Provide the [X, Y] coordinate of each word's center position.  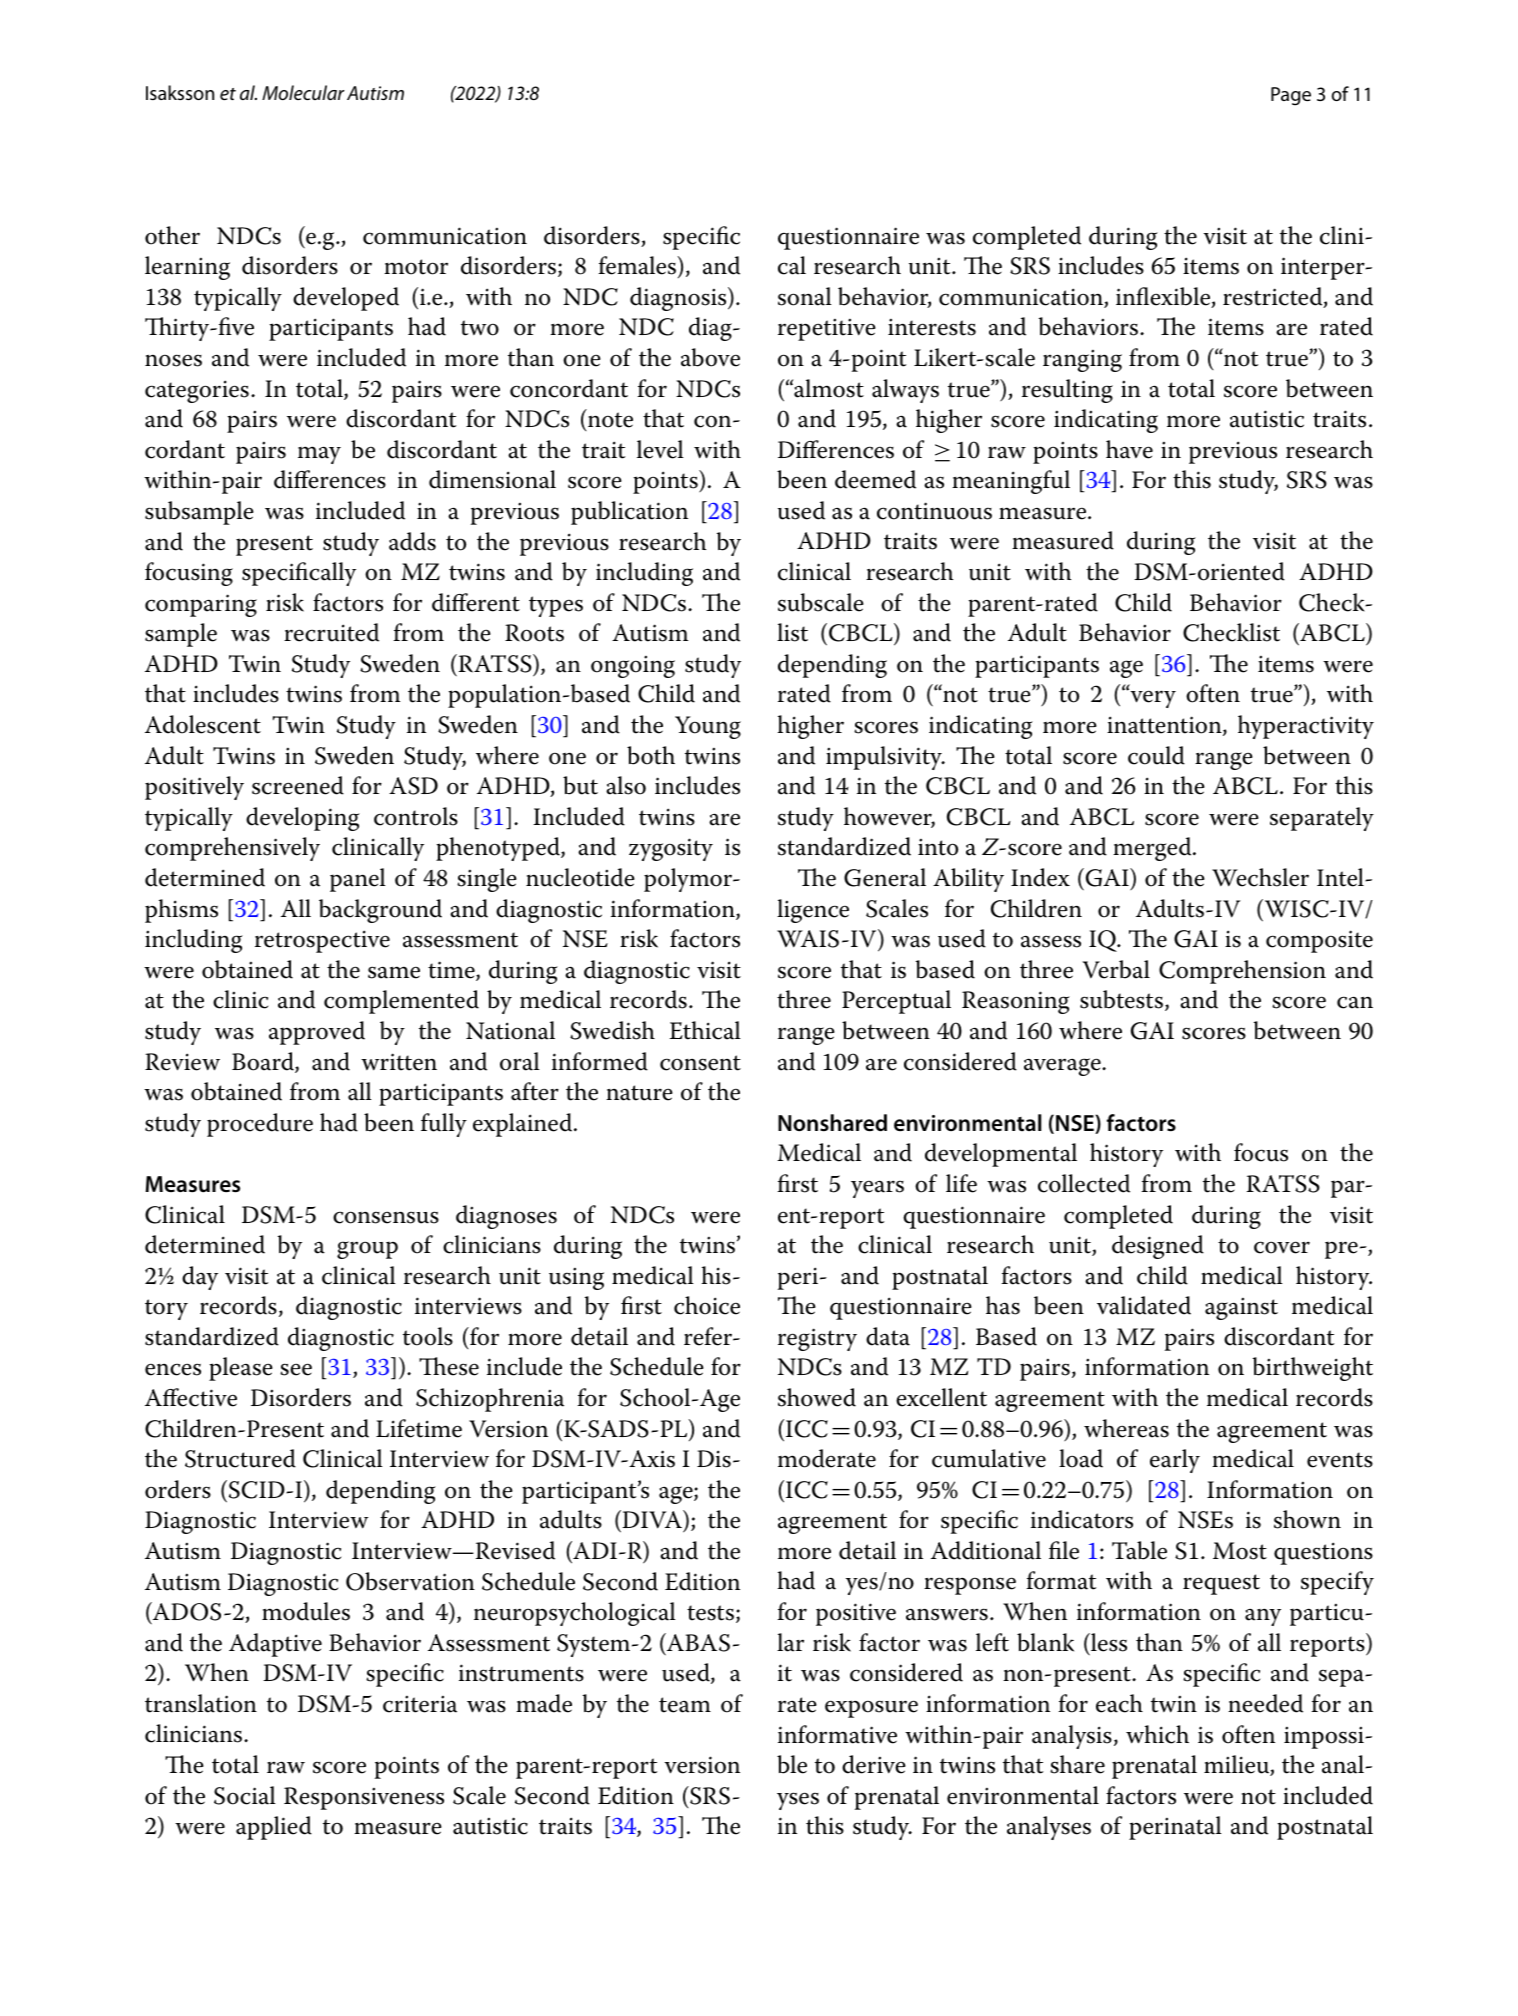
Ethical [705, 1030]
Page [1291, 96]
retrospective [322, 941]
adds [412, 541]
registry [817, 1339]
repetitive [827, 330]
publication [629, 513]
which [1157, 1734]
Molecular [303, 92]
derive [874, 1764]
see [296, 1369]
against [1241, 1309]
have [1129, 449]
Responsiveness [364, 1798]
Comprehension [1242, 972]
